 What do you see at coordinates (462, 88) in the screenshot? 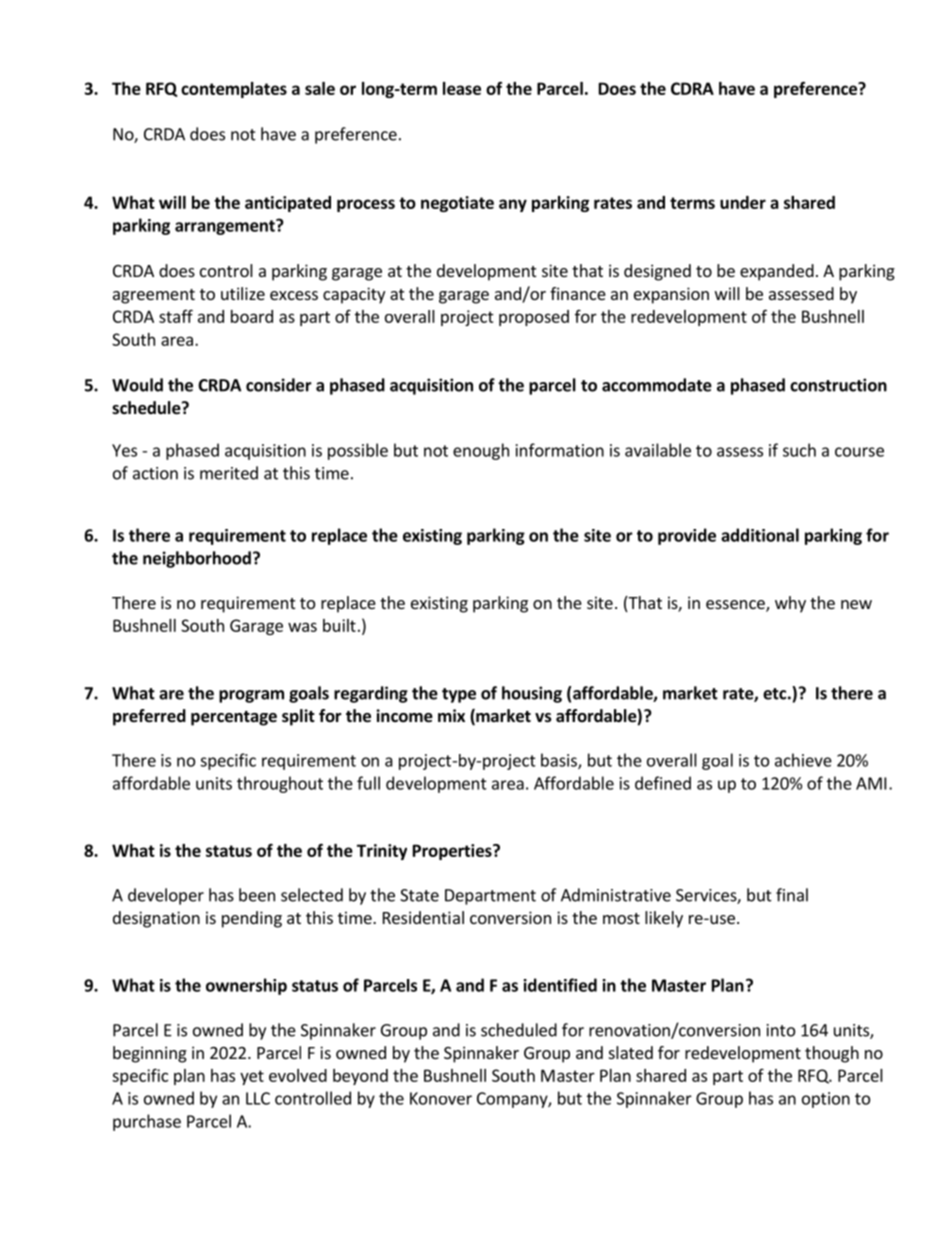
I see `lease` at bounding box center [462, 88].
